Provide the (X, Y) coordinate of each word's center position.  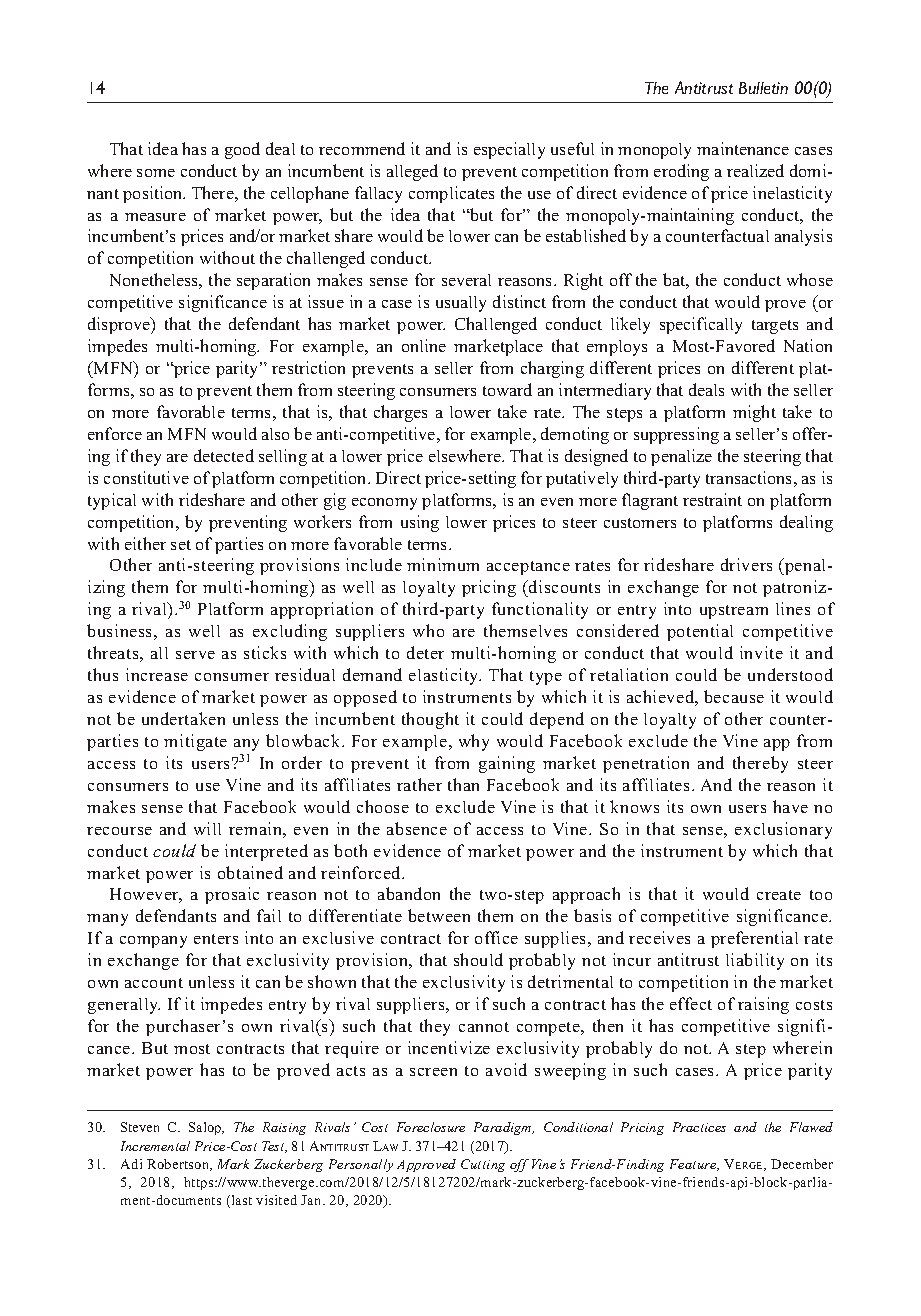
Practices (699, 1127)
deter (425, 652)
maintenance (743, 148)
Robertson (179, 1165)
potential (700, 632)
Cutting (483, 1165)
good (242, 150)
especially (509, 150)
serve (195, 655)
